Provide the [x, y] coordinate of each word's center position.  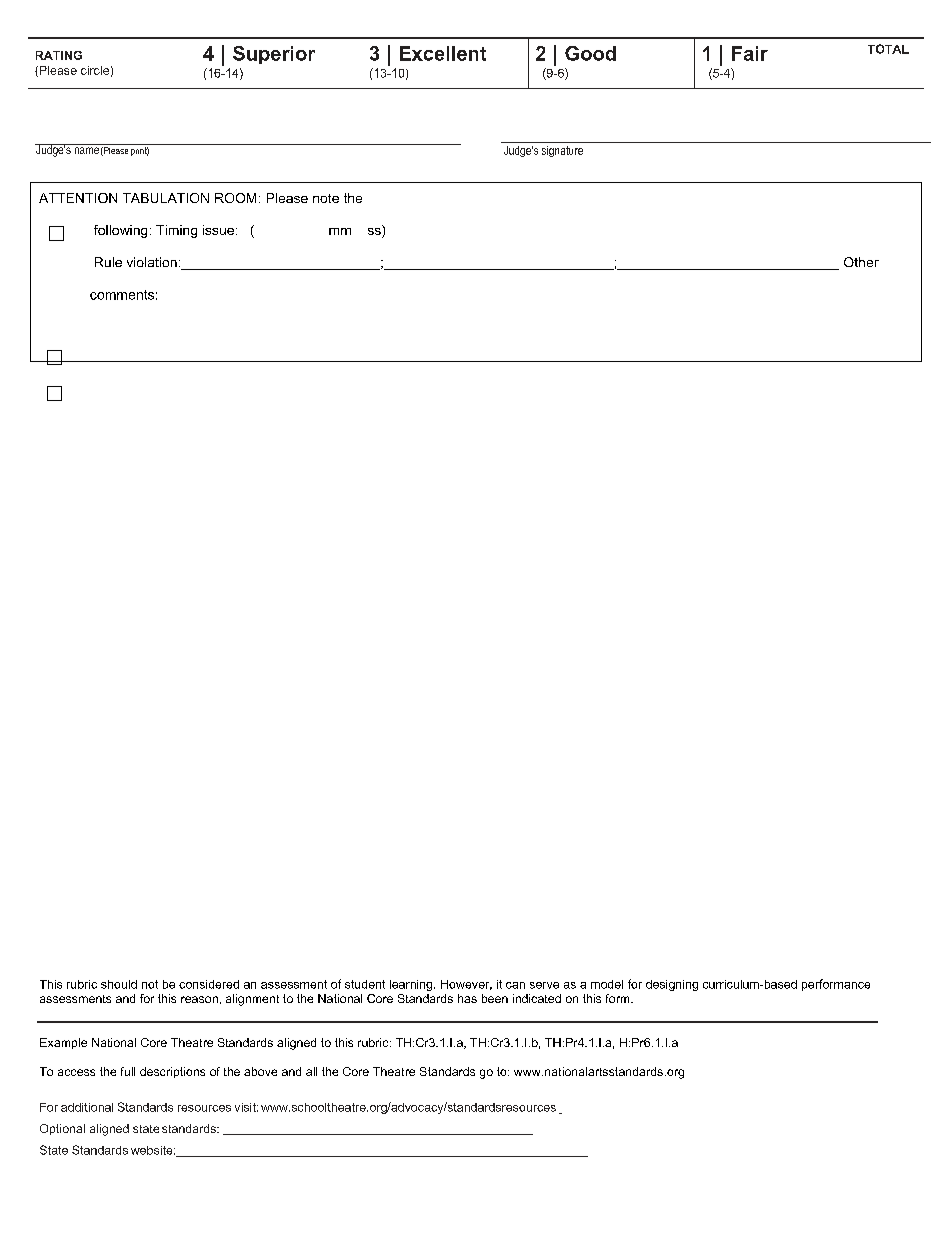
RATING [59, 55]
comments [122, 295]
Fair [750, 53]
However [466, 985]
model [607, 984]
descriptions [172, 1072]
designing [672, 985]
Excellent [443, 53]
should [119, 984]
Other [861, 262]
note [326, 198]
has [467, 998]
